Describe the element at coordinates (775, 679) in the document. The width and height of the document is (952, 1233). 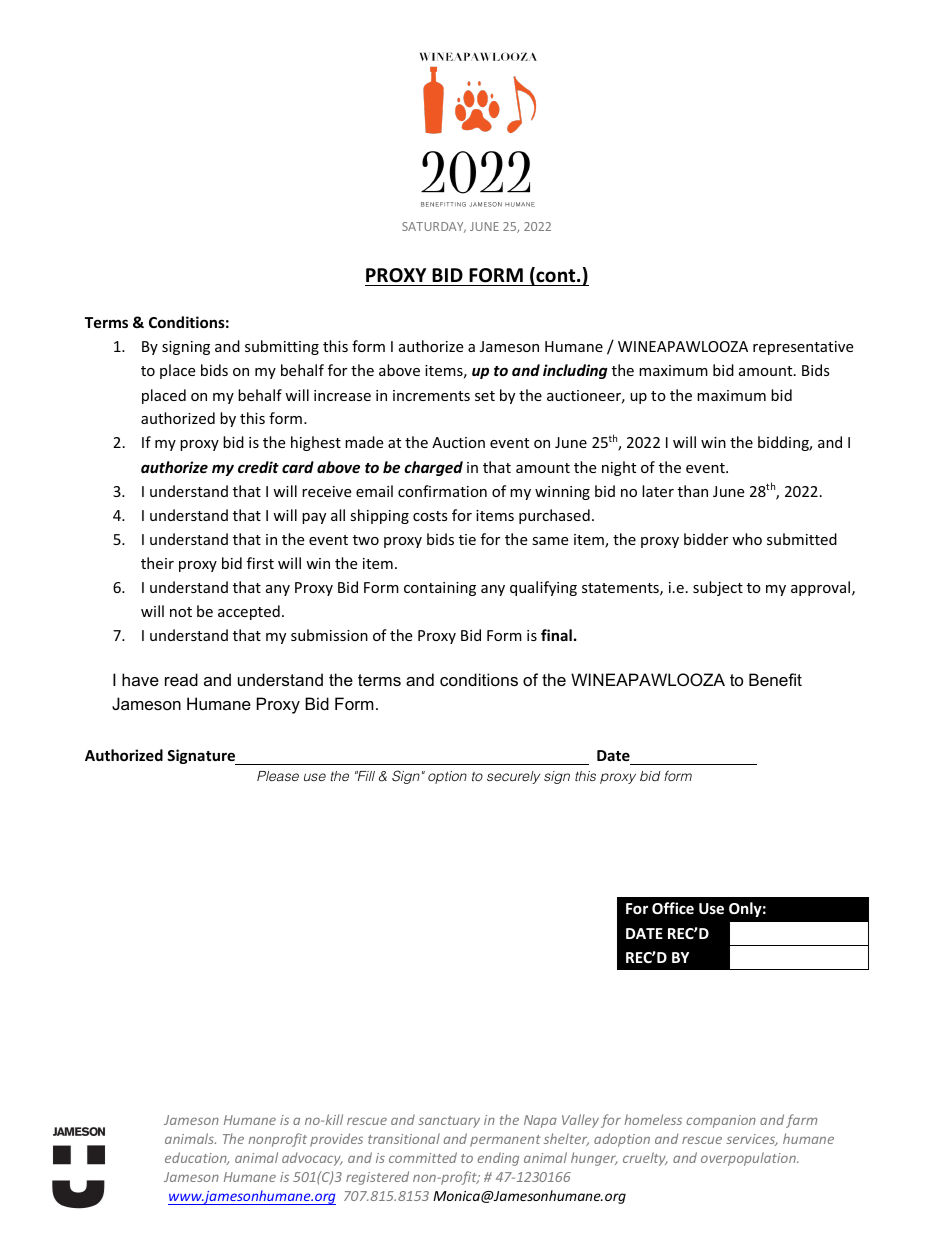
I see `Benefit` at that location.
